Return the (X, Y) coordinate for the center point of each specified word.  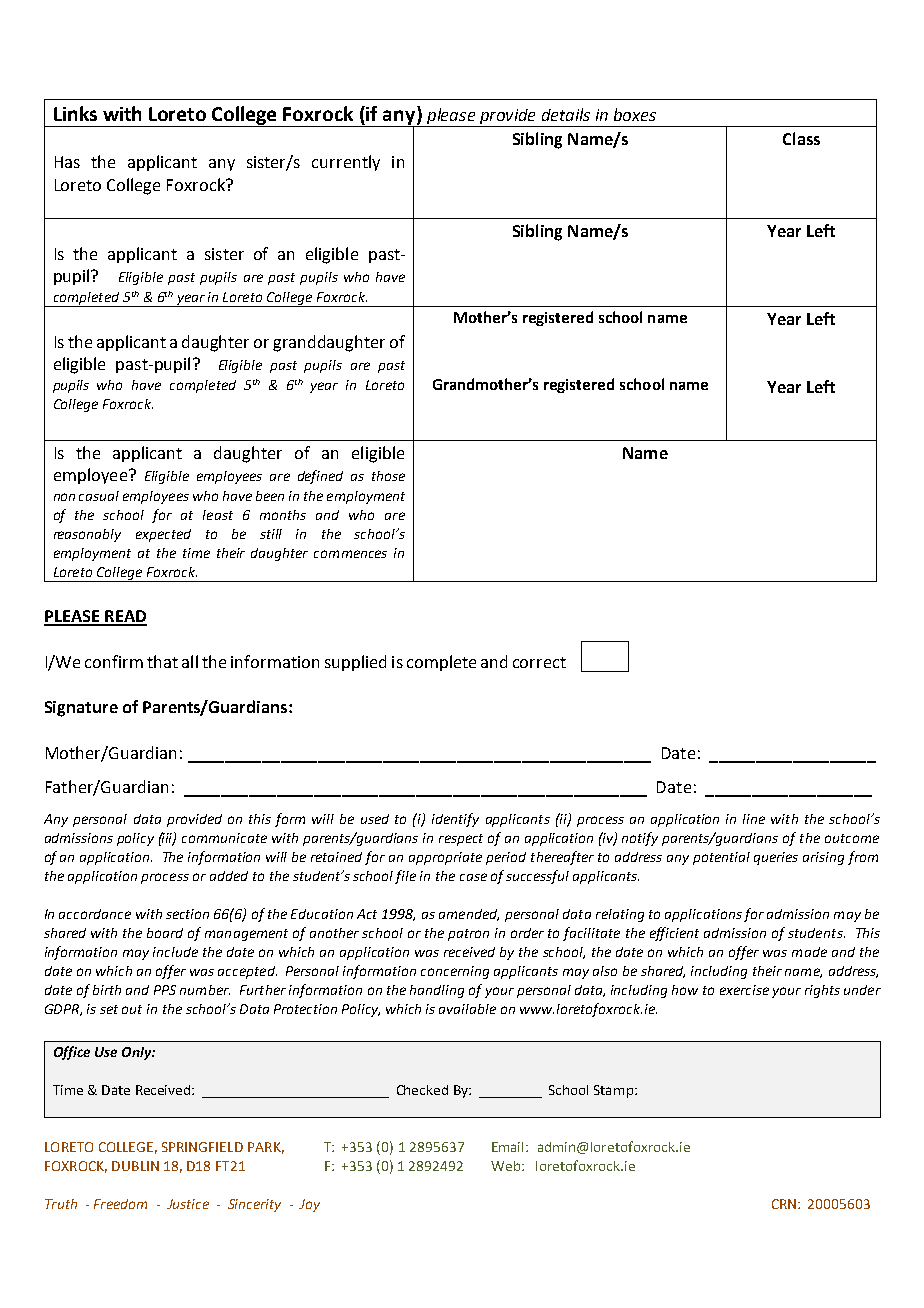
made (809, 952)
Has (67, 162)
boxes (635, 114)
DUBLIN (135, 1166)
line (754, 819)
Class (801, 138)
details (566, 114)
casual (99, 496)
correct (539, 662)
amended (469, 915)
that (162, 661)
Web (505, 1166)
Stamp (615, 1091)
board (165, 933)
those (388, 476)
